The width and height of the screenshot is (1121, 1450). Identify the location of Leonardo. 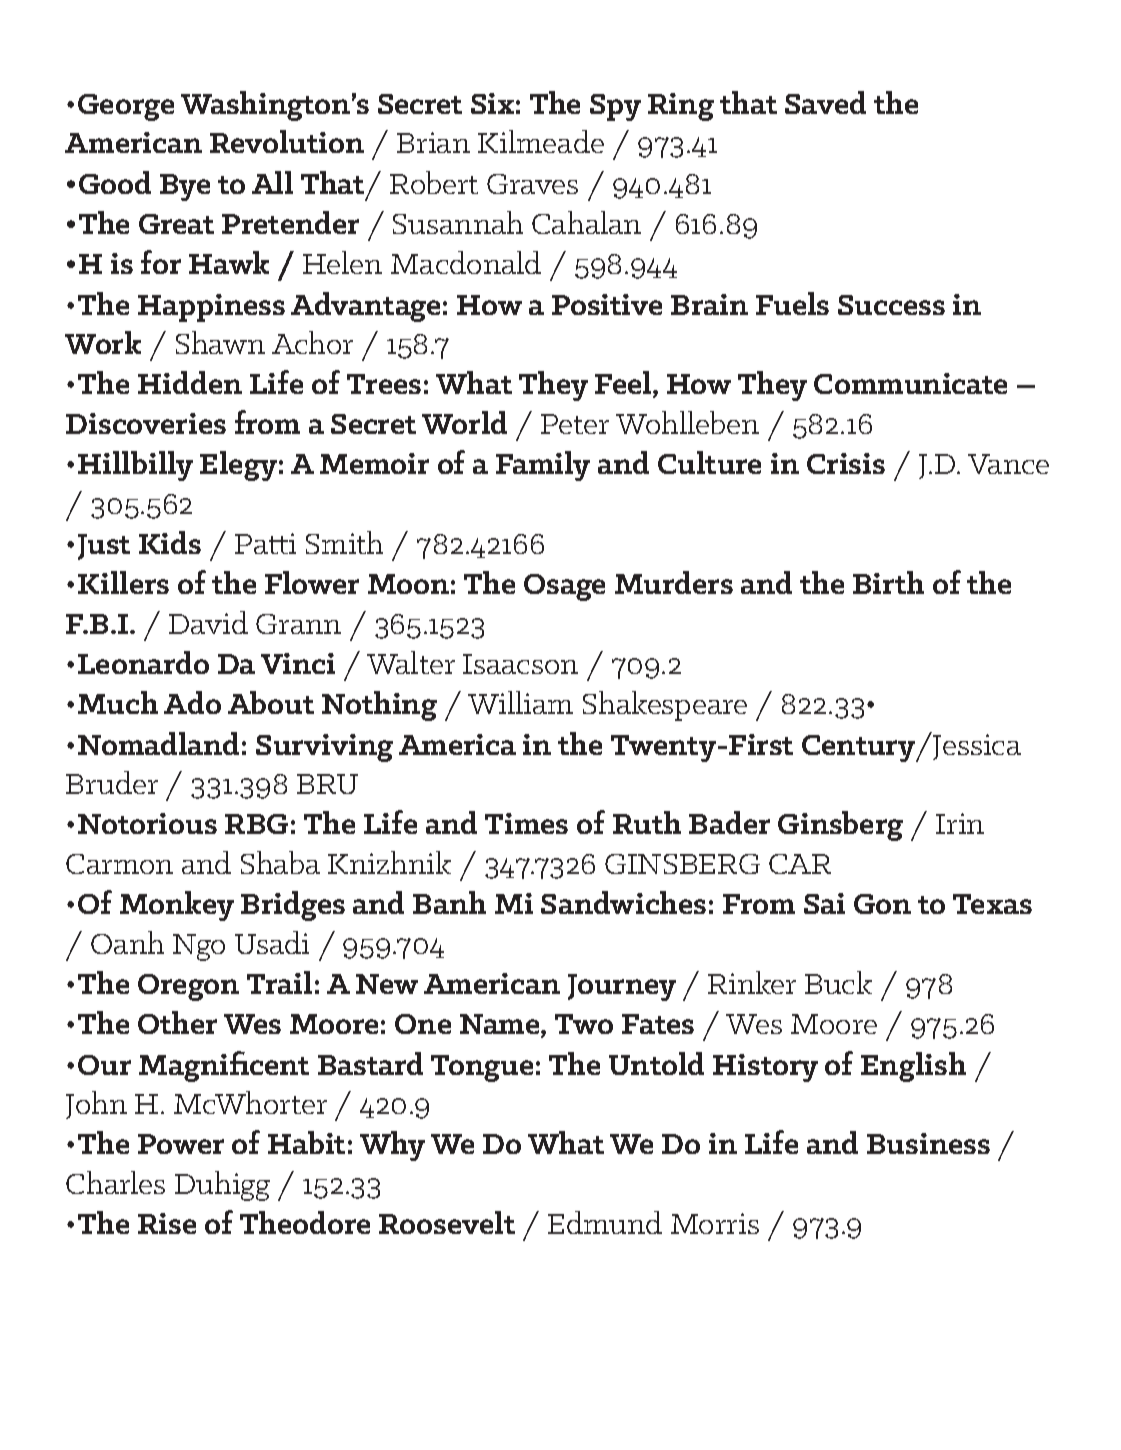
(143, 662).
